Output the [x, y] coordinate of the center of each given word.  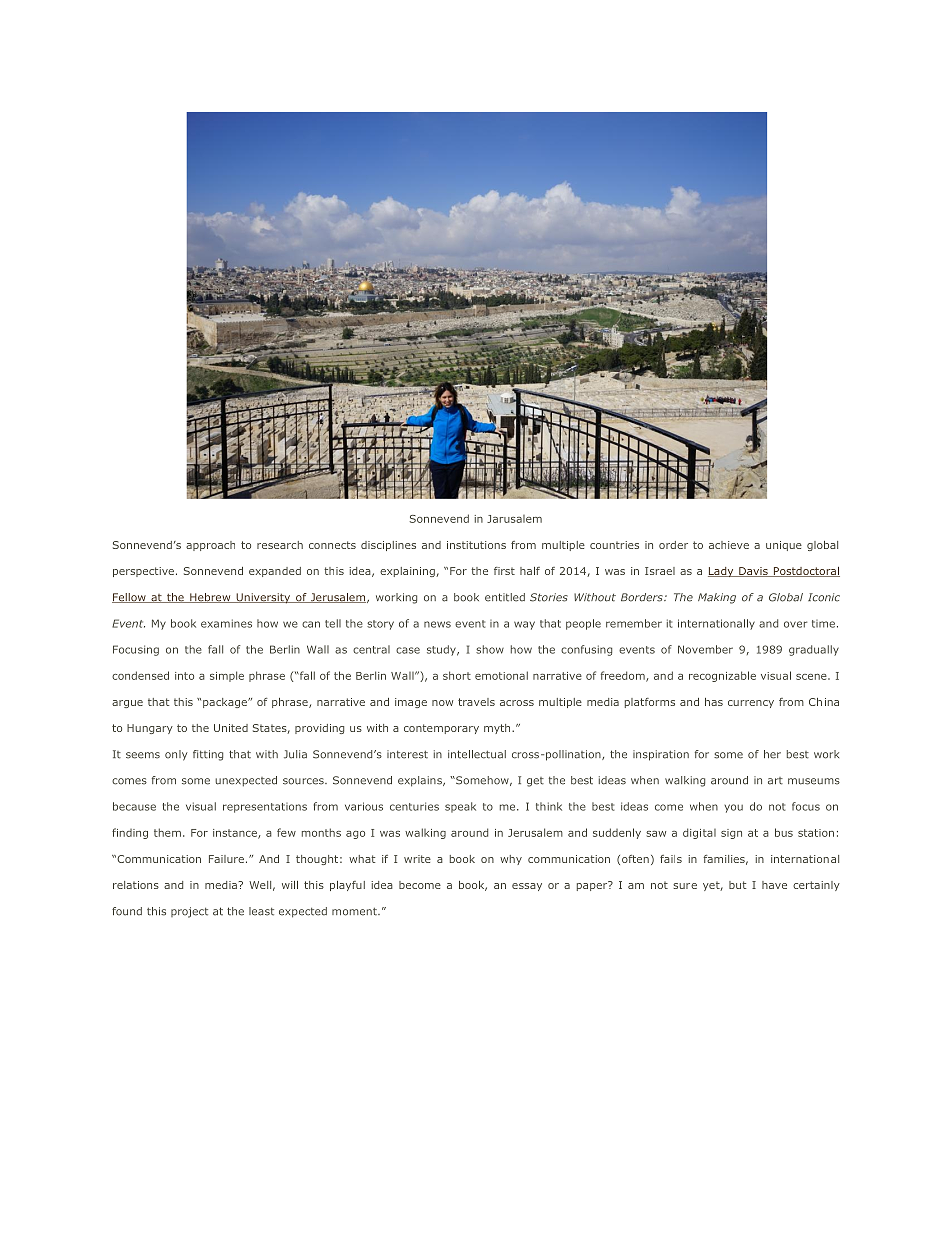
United [231, 728]
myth [498, 729]
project [189, 912]
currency [751, 704]
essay [527, 887]
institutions [476, 545]
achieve [729, 545]
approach [210, 546]
